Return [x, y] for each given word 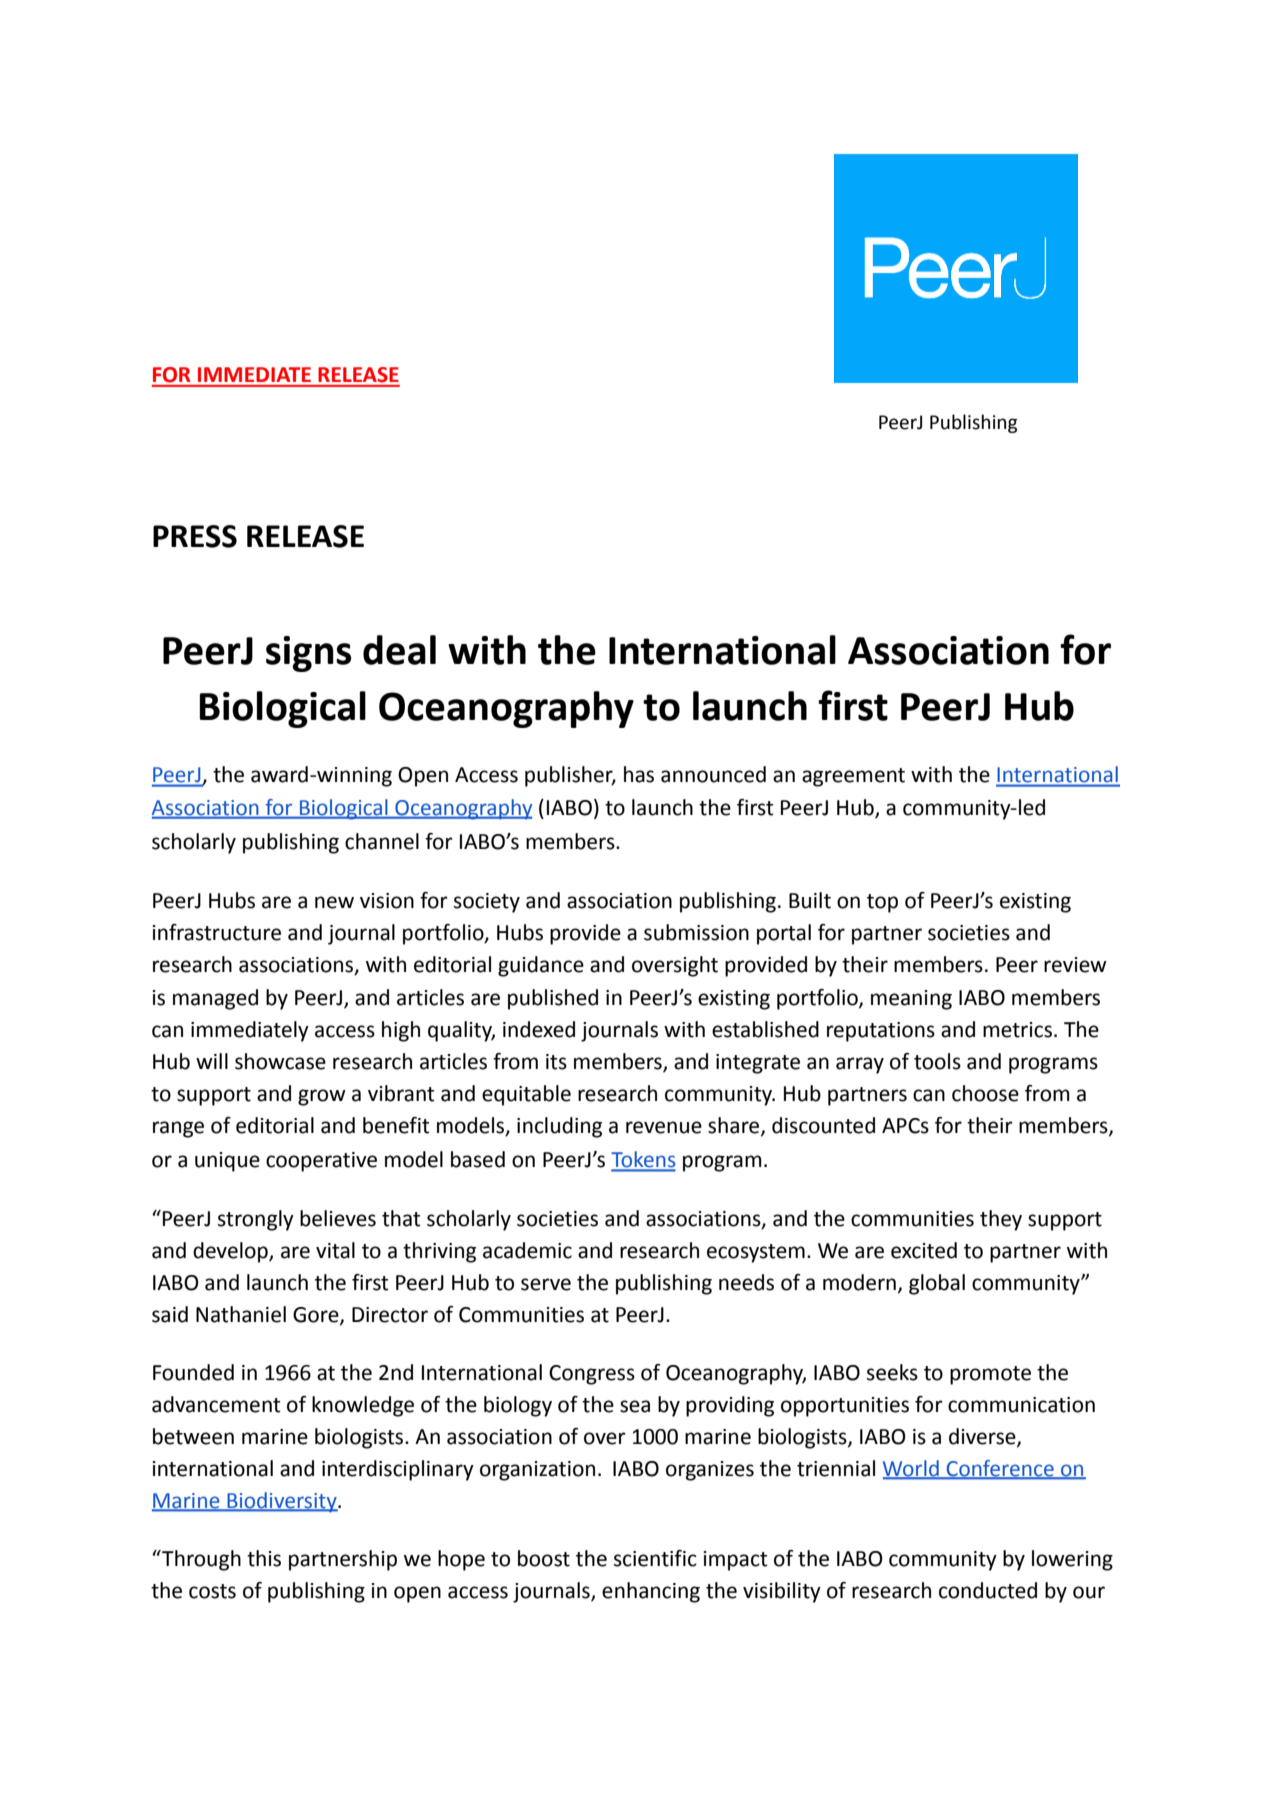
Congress [592, 1375]
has [639, 774]
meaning [911, 1000]
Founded [193, 1372]
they [1001, 1220]
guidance [541, 966]
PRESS [195, 536]
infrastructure [217, 932]
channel [382, 841]
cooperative [321, 1162]
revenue [664, 1127]
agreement [853, 777]
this [264, 1558]
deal [399, 650]
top [882, 903]
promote [990, 1375]
